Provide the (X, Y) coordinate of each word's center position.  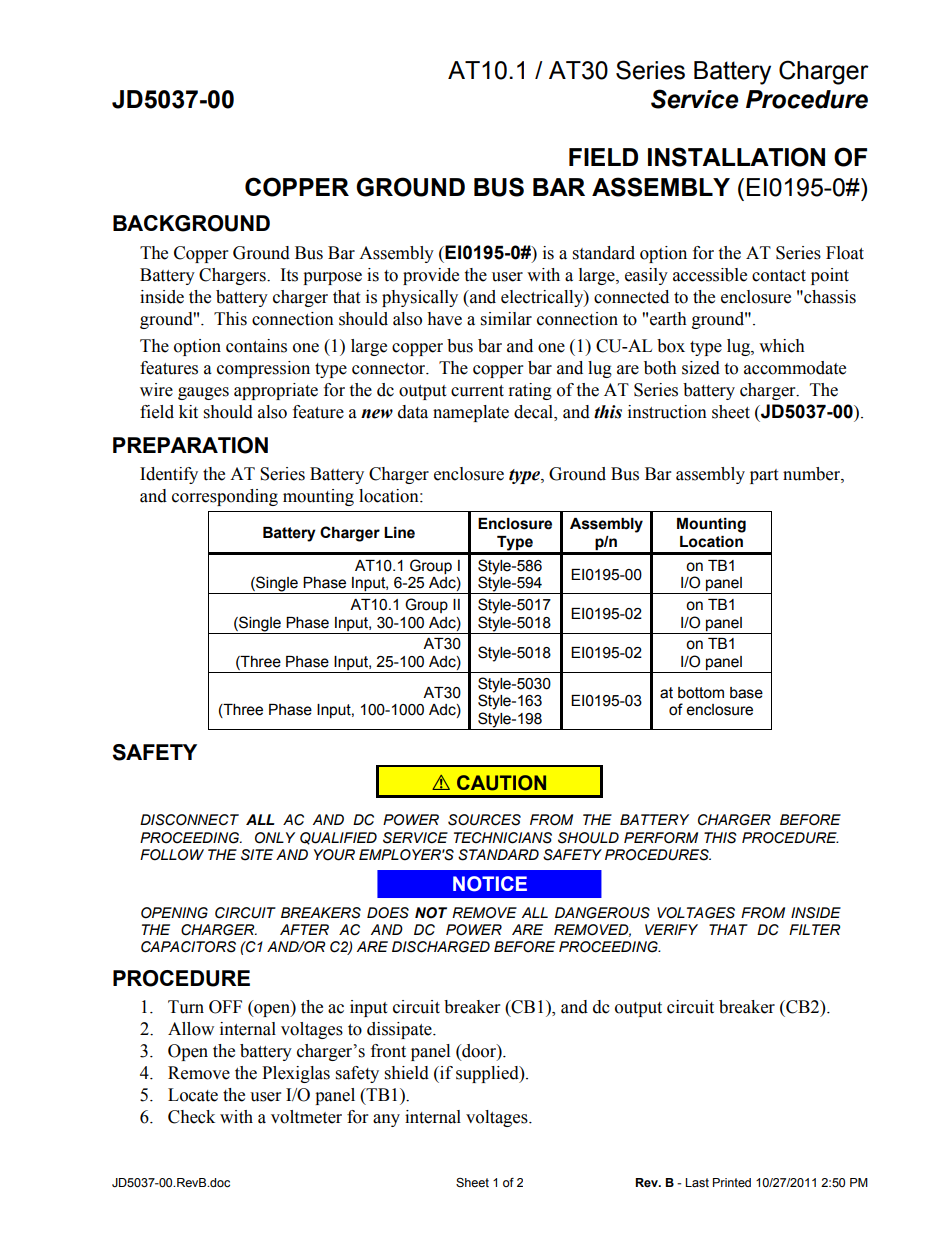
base (746, 693)
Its (289, 275)
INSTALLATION (736, 157)
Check (191, 1117)
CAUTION (501, 783)
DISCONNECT (189, 820)
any (386, 1120)
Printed (732, 1183)
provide (431, 276)
